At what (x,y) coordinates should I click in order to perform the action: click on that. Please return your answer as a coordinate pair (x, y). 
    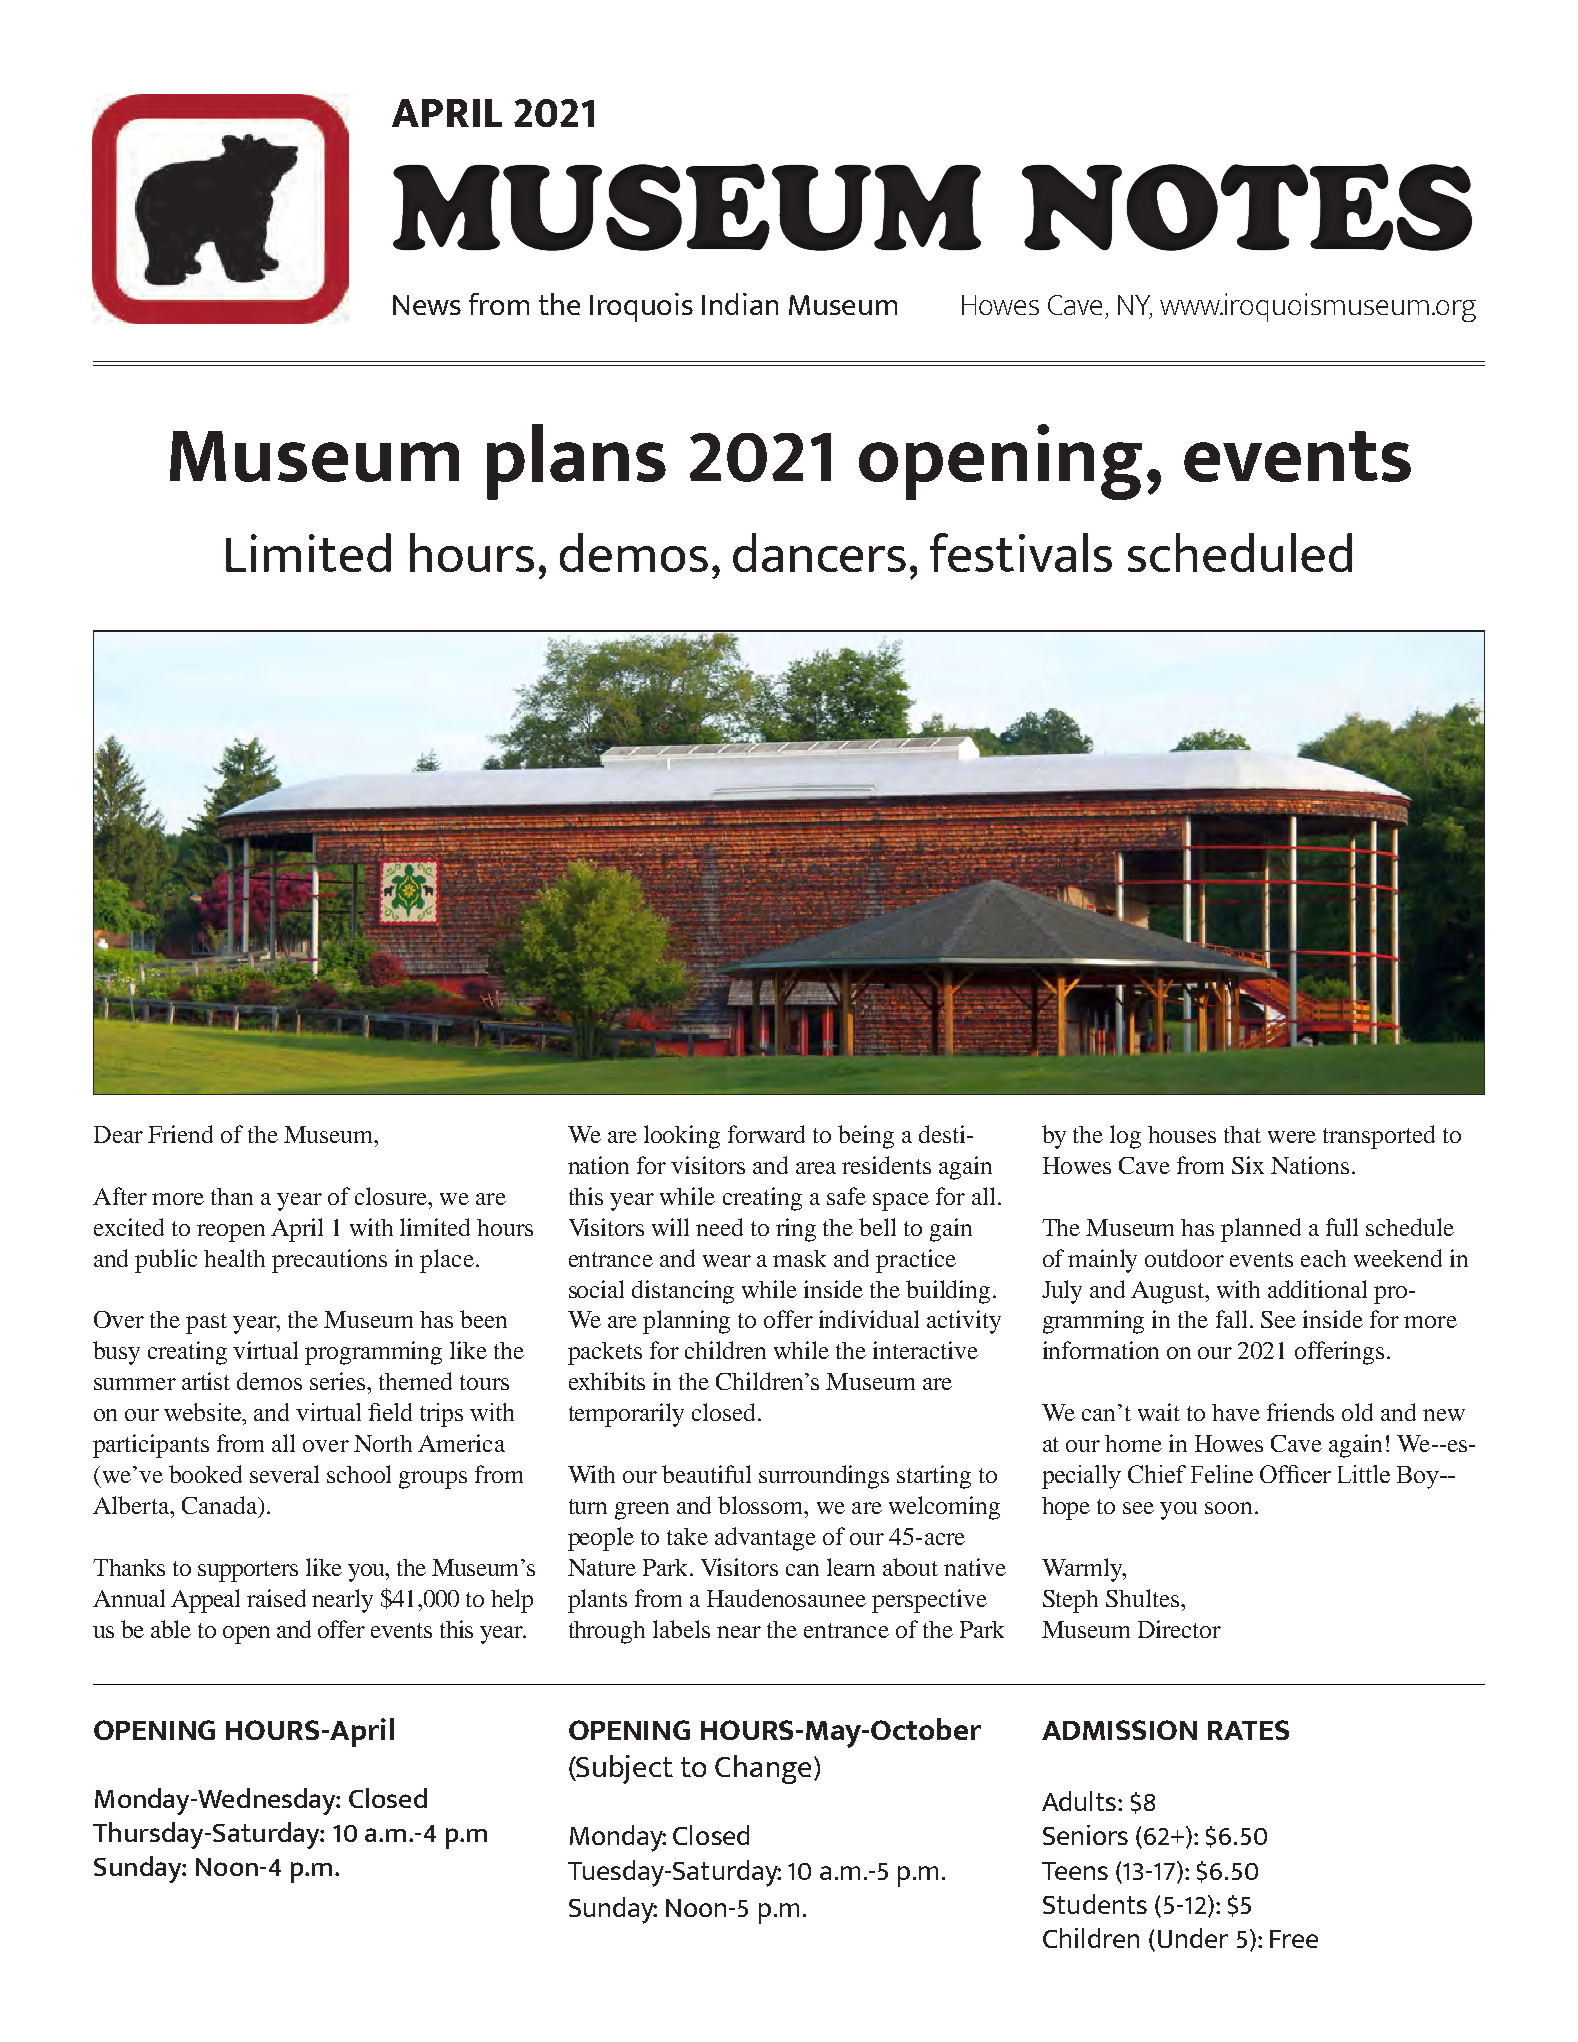
    Looking at the image, I should click on (1242, 1134).
